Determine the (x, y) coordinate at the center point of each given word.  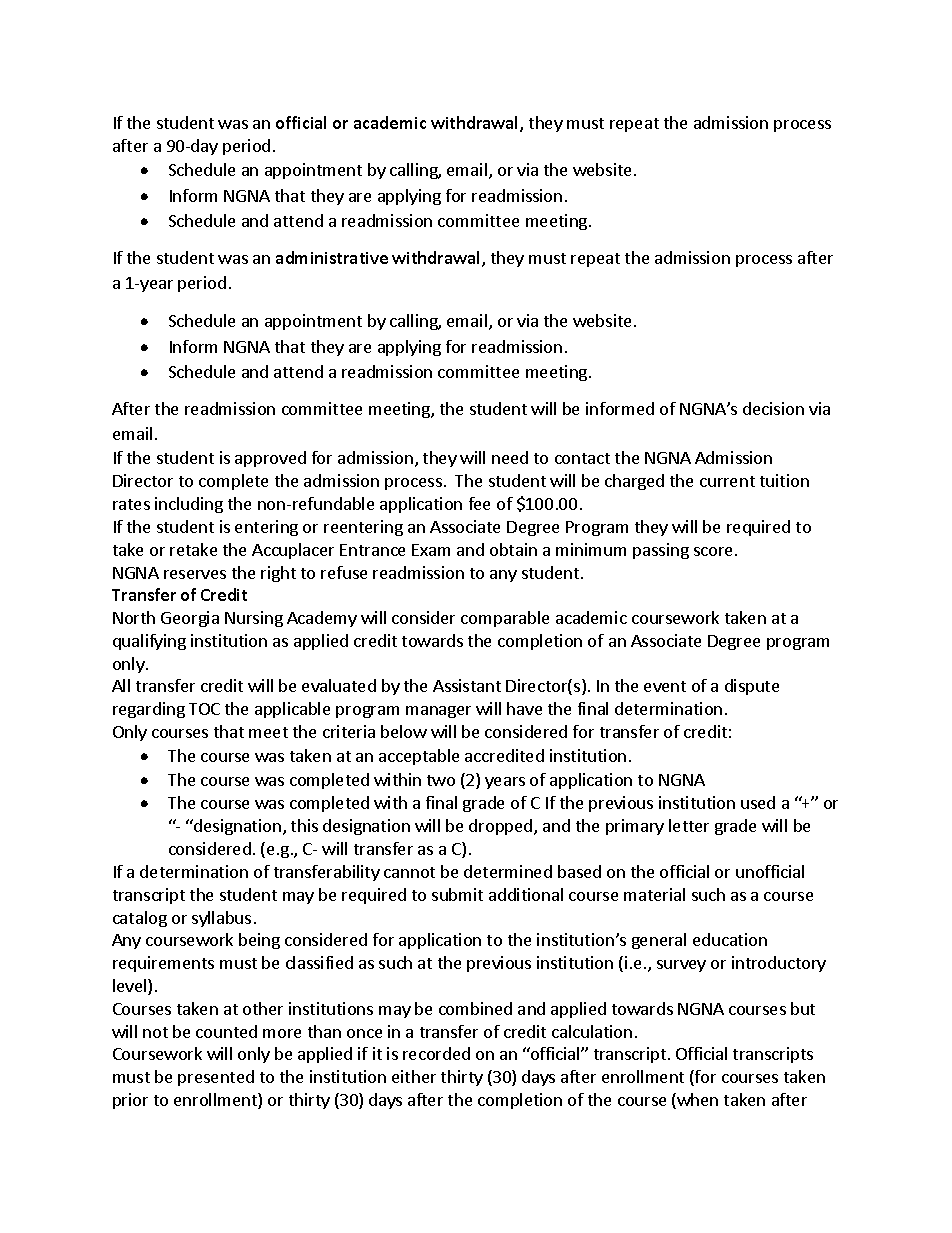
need (510, 457)
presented (216, 1078)
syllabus (221, 919)
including (189, 505)
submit (457, 894)
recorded (436, 1053)
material (654, 894)
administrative (332, 257)
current (727, 481)
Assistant (467, 685)
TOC (204, 709)
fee (479, 503)
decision (773, 408)
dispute (752, 687)
